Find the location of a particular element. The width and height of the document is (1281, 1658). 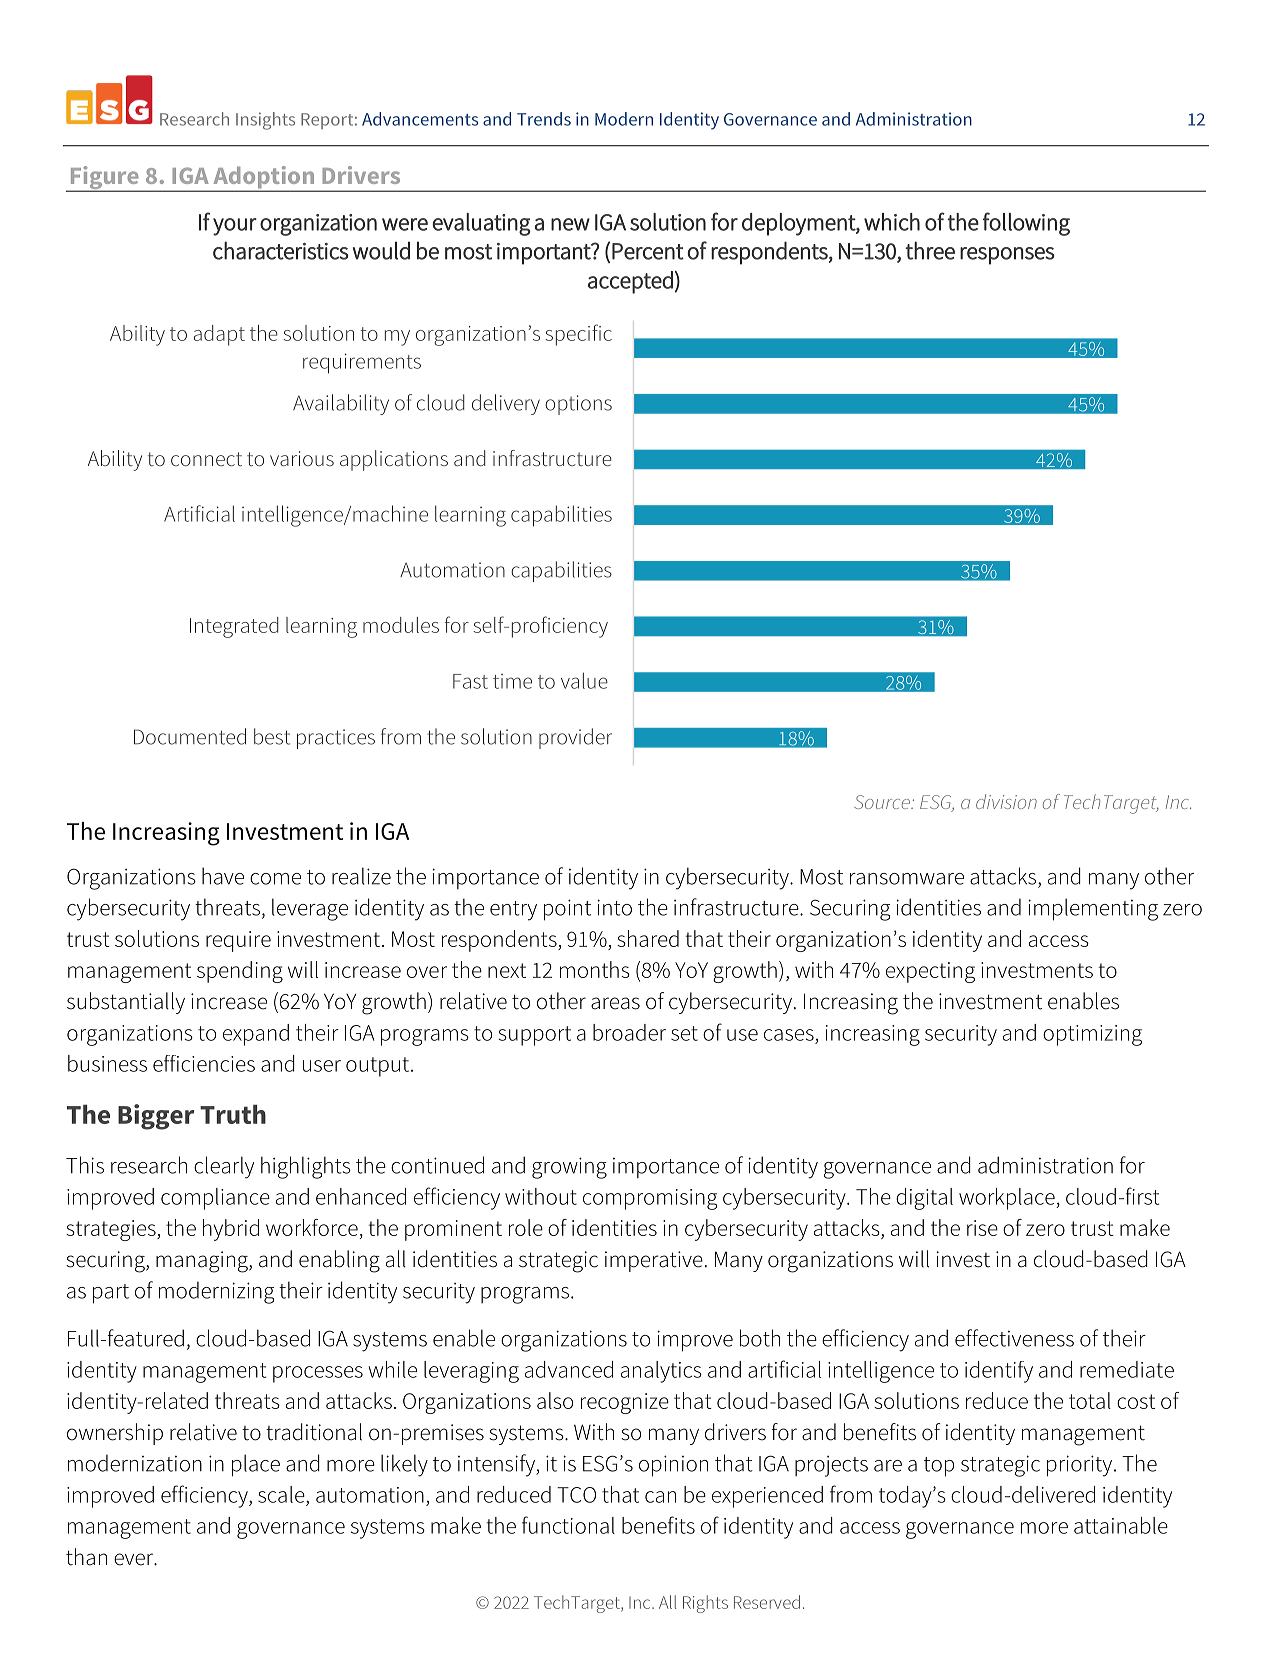

rise is located at coordinates (982, 1228).
